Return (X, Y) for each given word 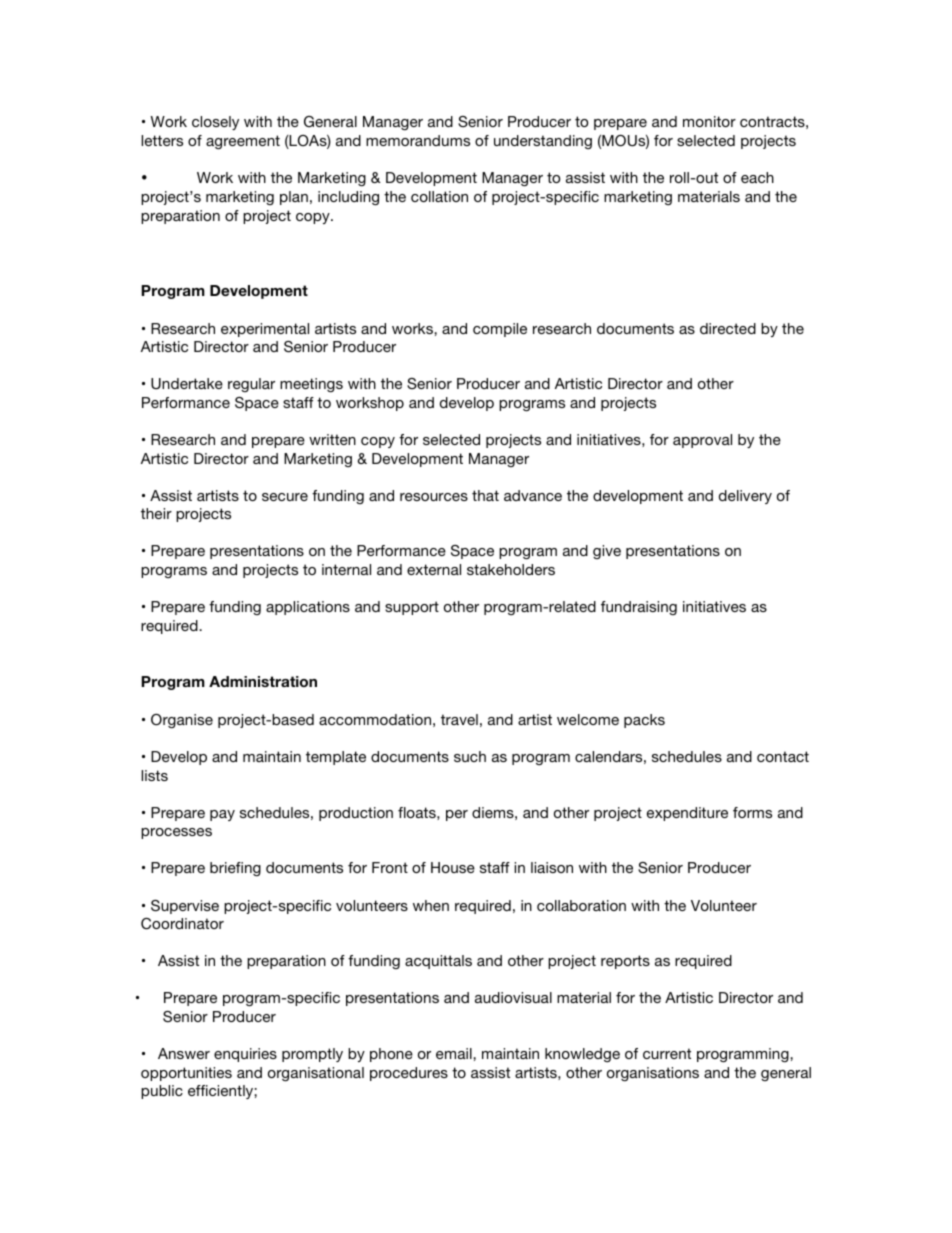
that (485, 495)
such (470, 756)
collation (439, 196)
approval (702, 441)
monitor (709, 121)
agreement (243, 142)
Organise (182, 721)
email (455, 1053)
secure (285, 497)
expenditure (687, 814)
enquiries (245, 1055)
